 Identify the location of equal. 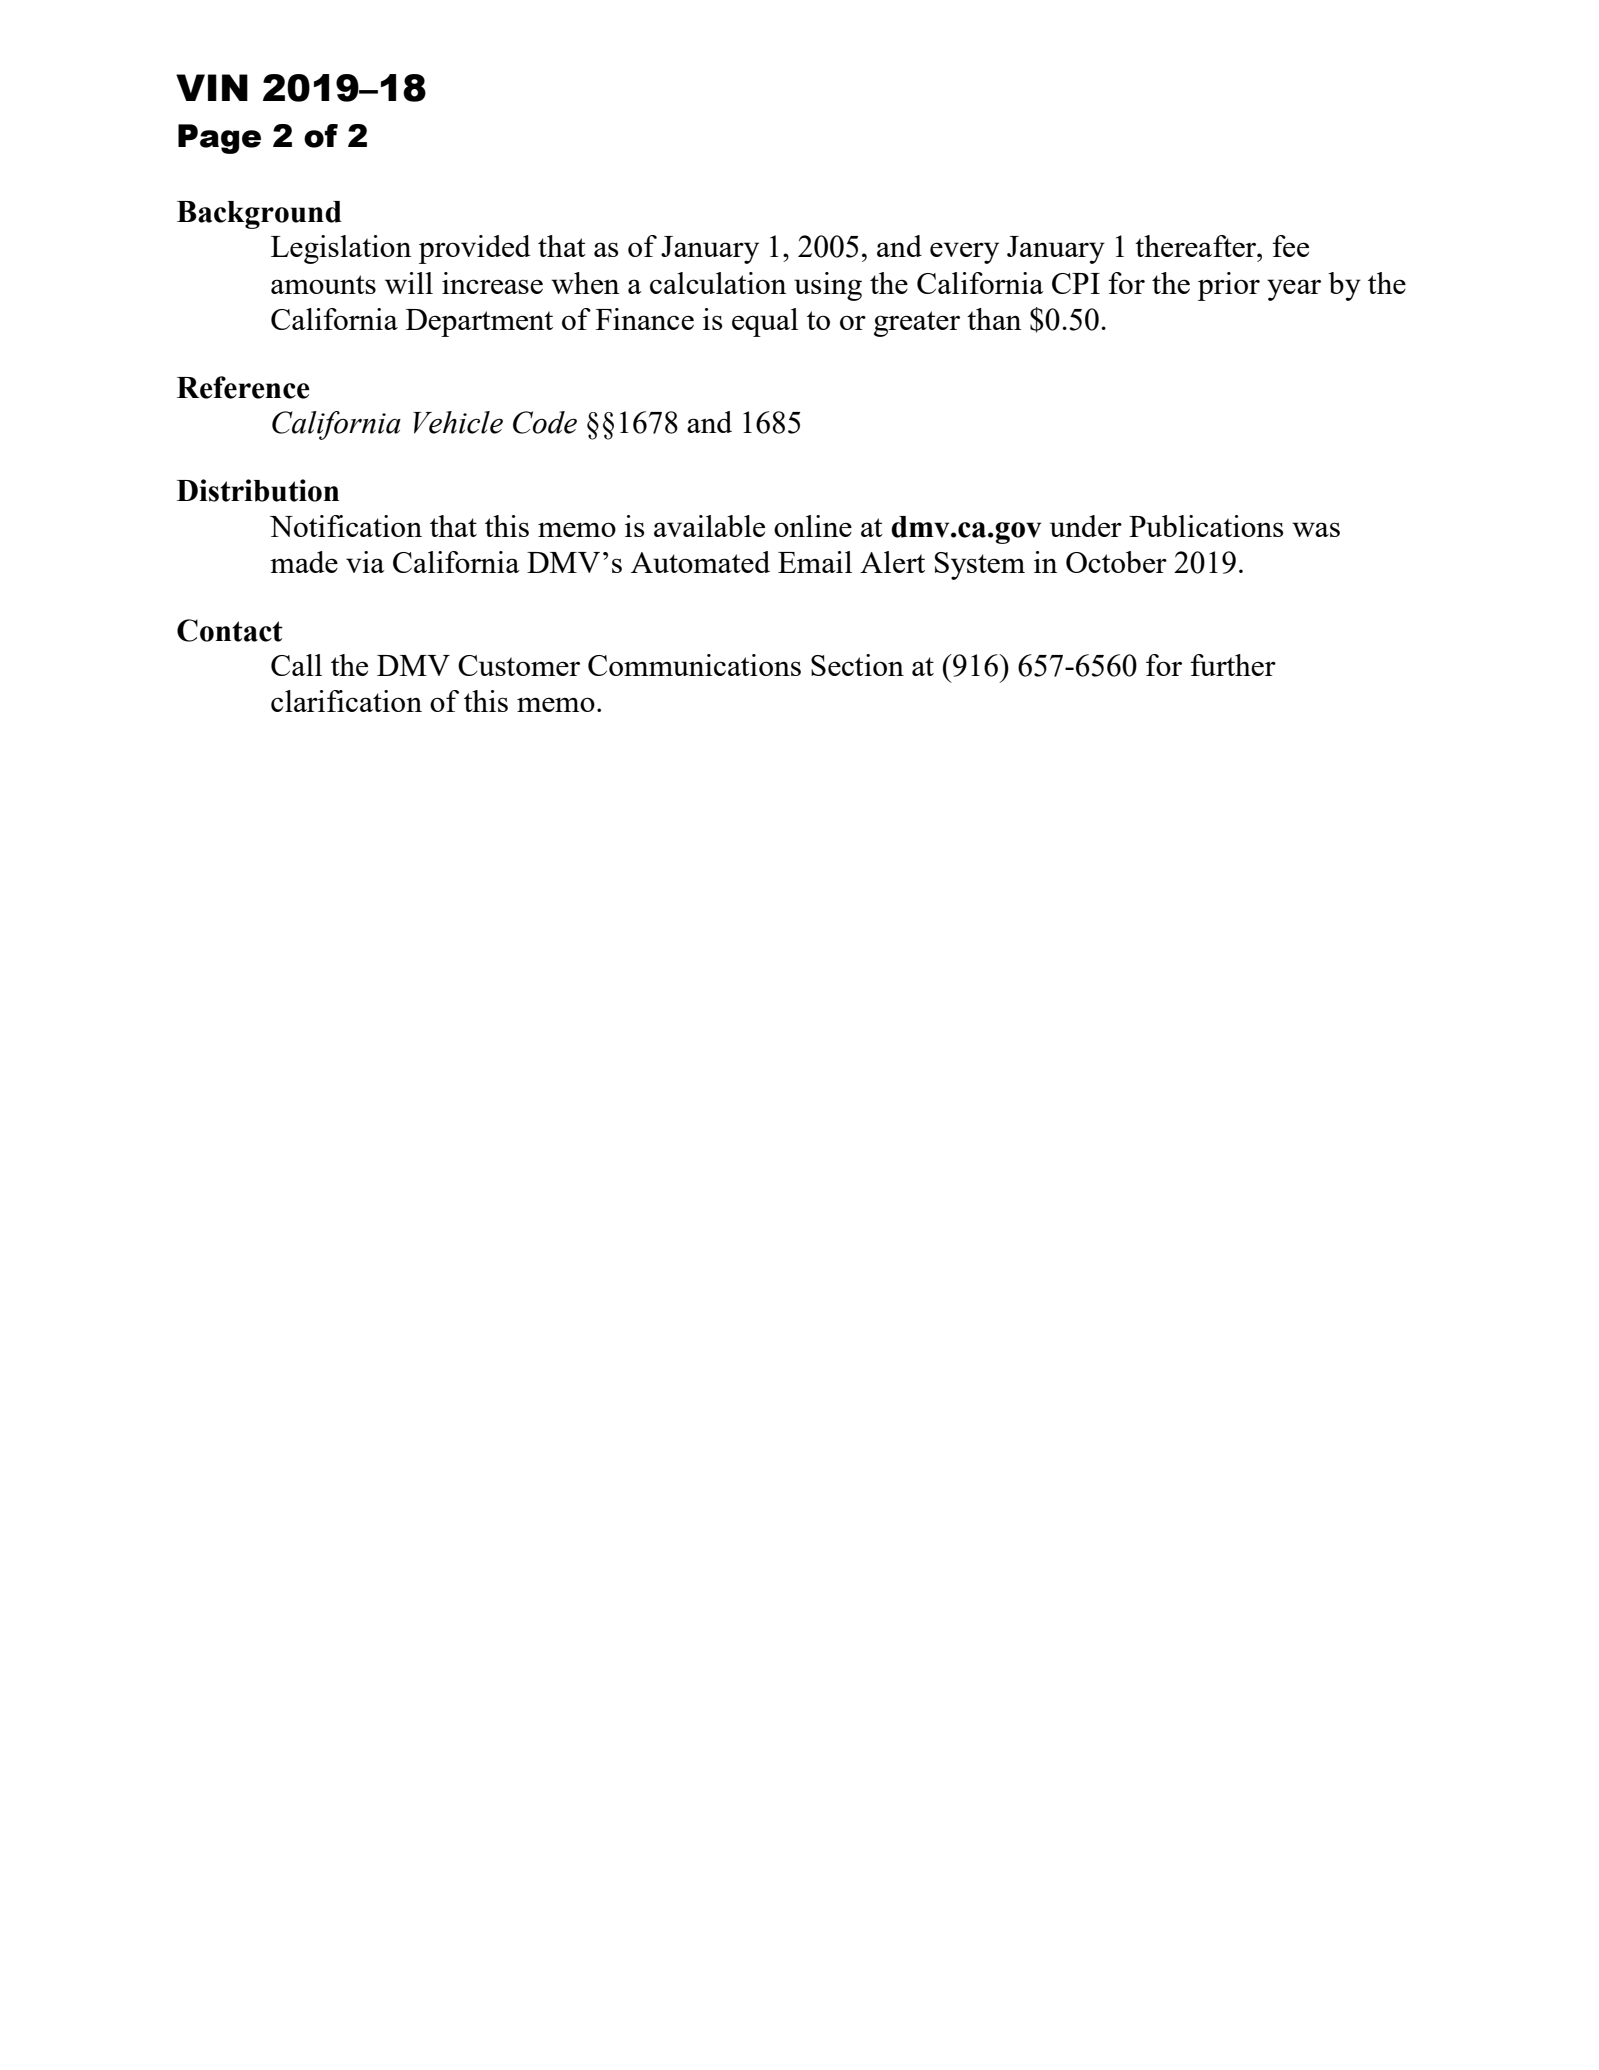
(765, 322).
